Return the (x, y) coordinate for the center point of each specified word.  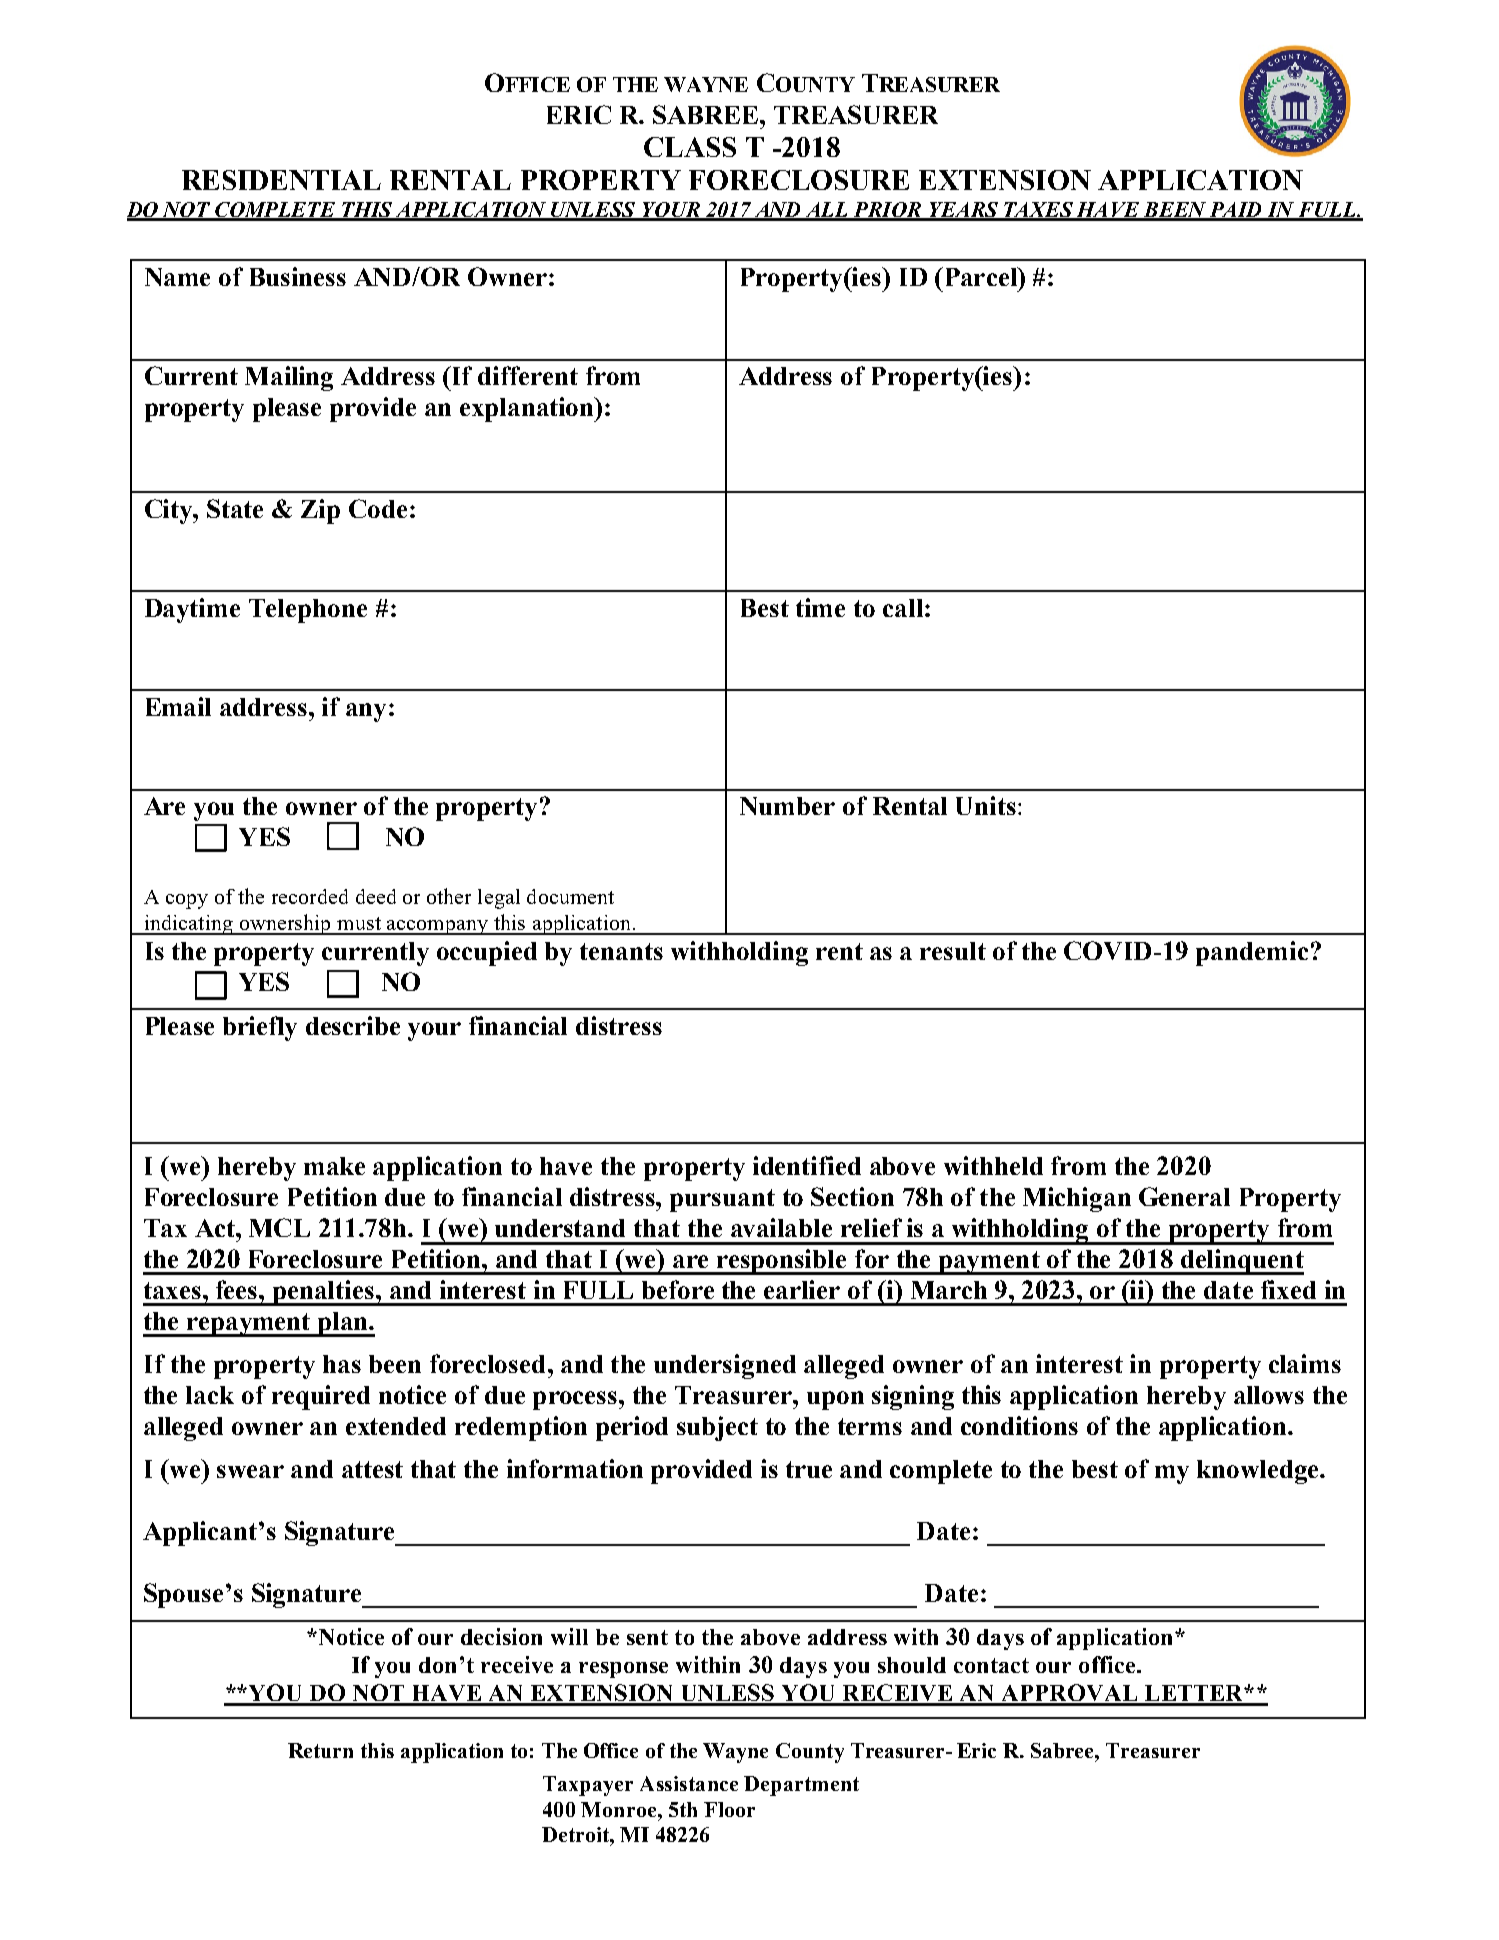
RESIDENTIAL (281, 180)
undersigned (725, 1366)
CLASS (690, 147)
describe (353, 1025)
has (342, 1364)
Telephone (308, 611)
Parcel (980, 276)
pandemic (1252, 953)
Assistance (689, 1783)
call (903, 608)
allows (1269, 1395)
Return (320, 1750)
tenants (621, 951)
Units (986, 805)
